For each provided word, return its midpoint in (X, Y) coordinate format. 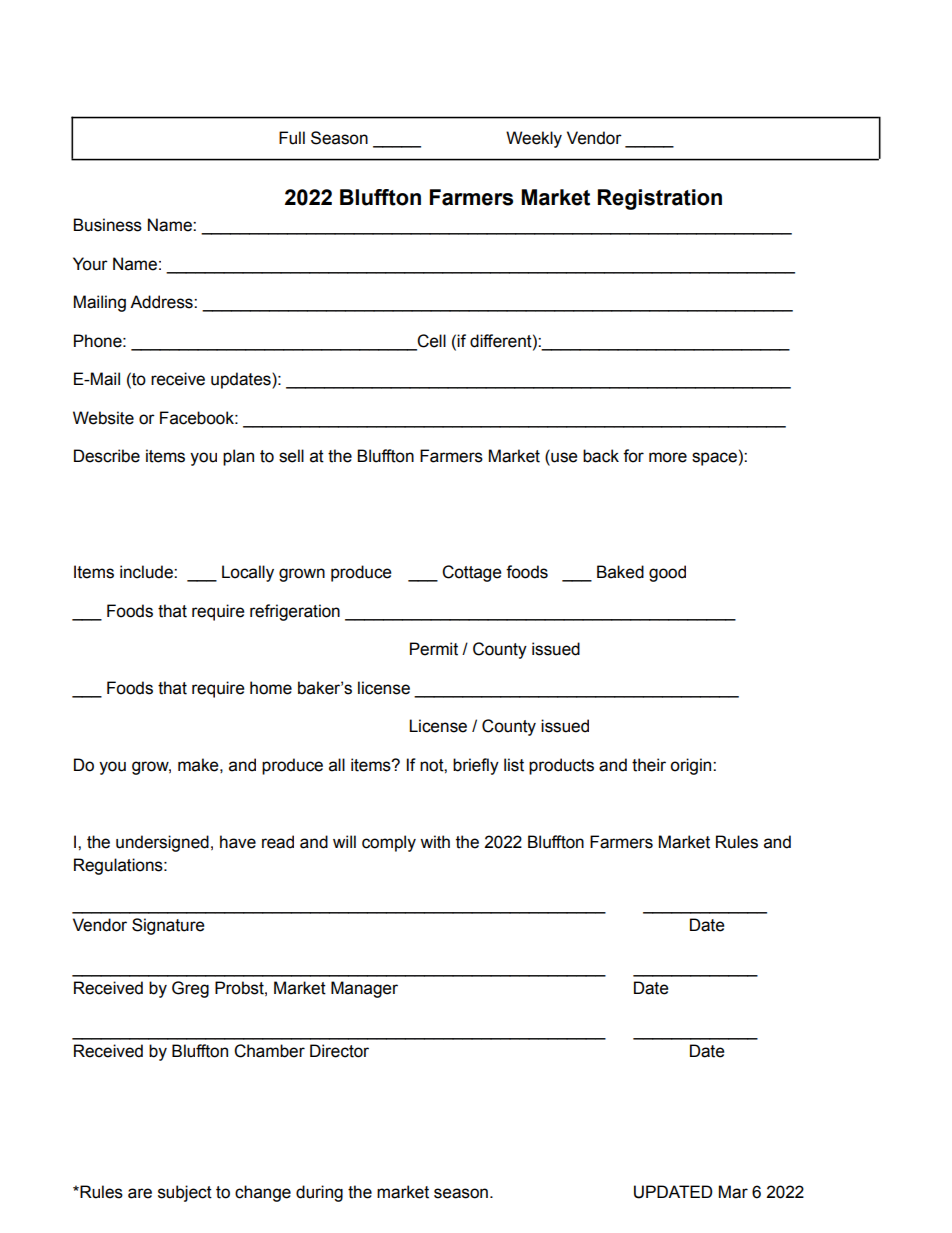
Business (107, 225)
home (271, 688)
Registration (660, 199)
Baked (620, 572)
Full (292, 138)
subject (185, 1193)
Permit (434, 649)
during (319, 1193)
